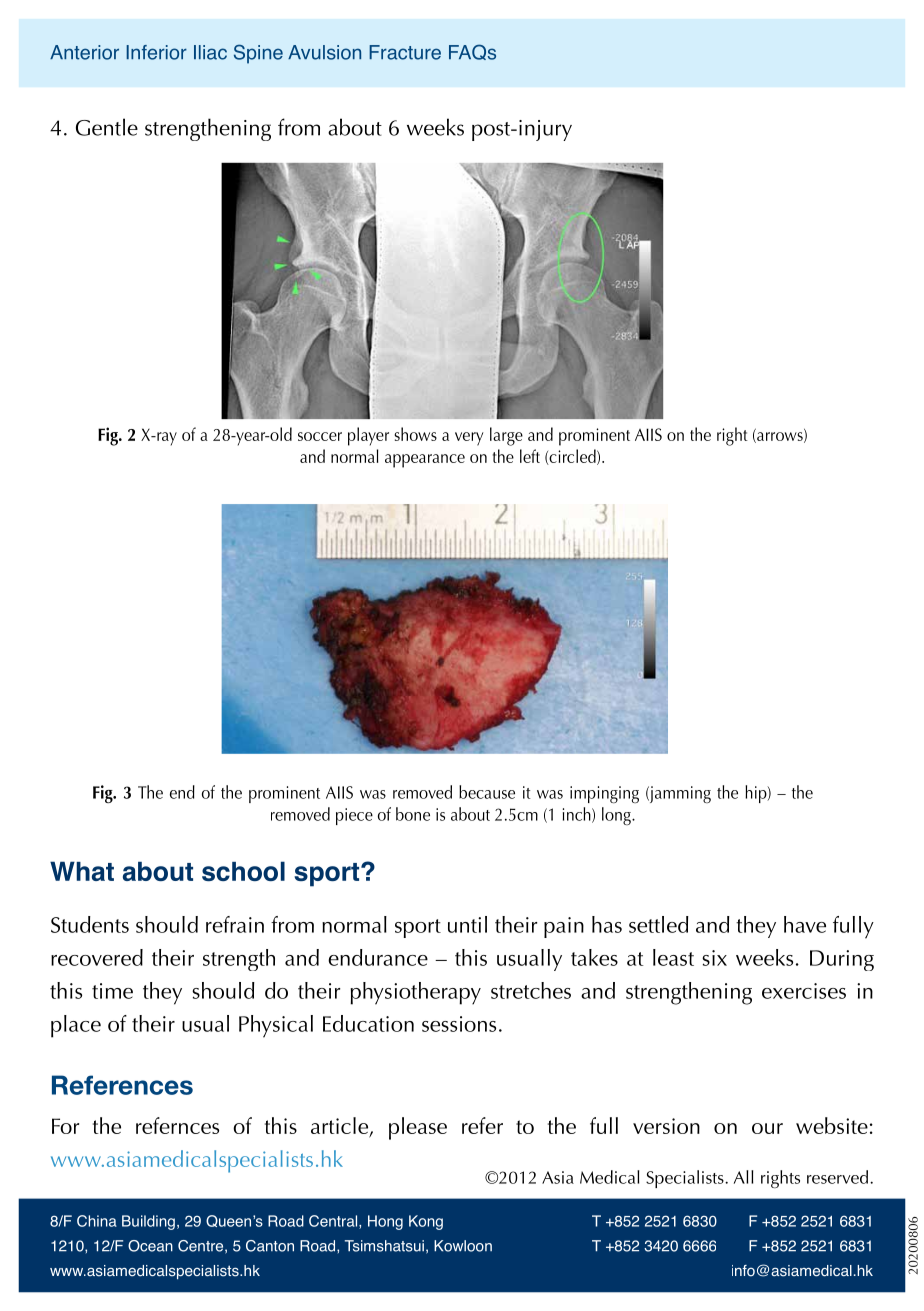  Describe the element at coordinates (354, 816) in the screenshot. I see `piece` at that location.
